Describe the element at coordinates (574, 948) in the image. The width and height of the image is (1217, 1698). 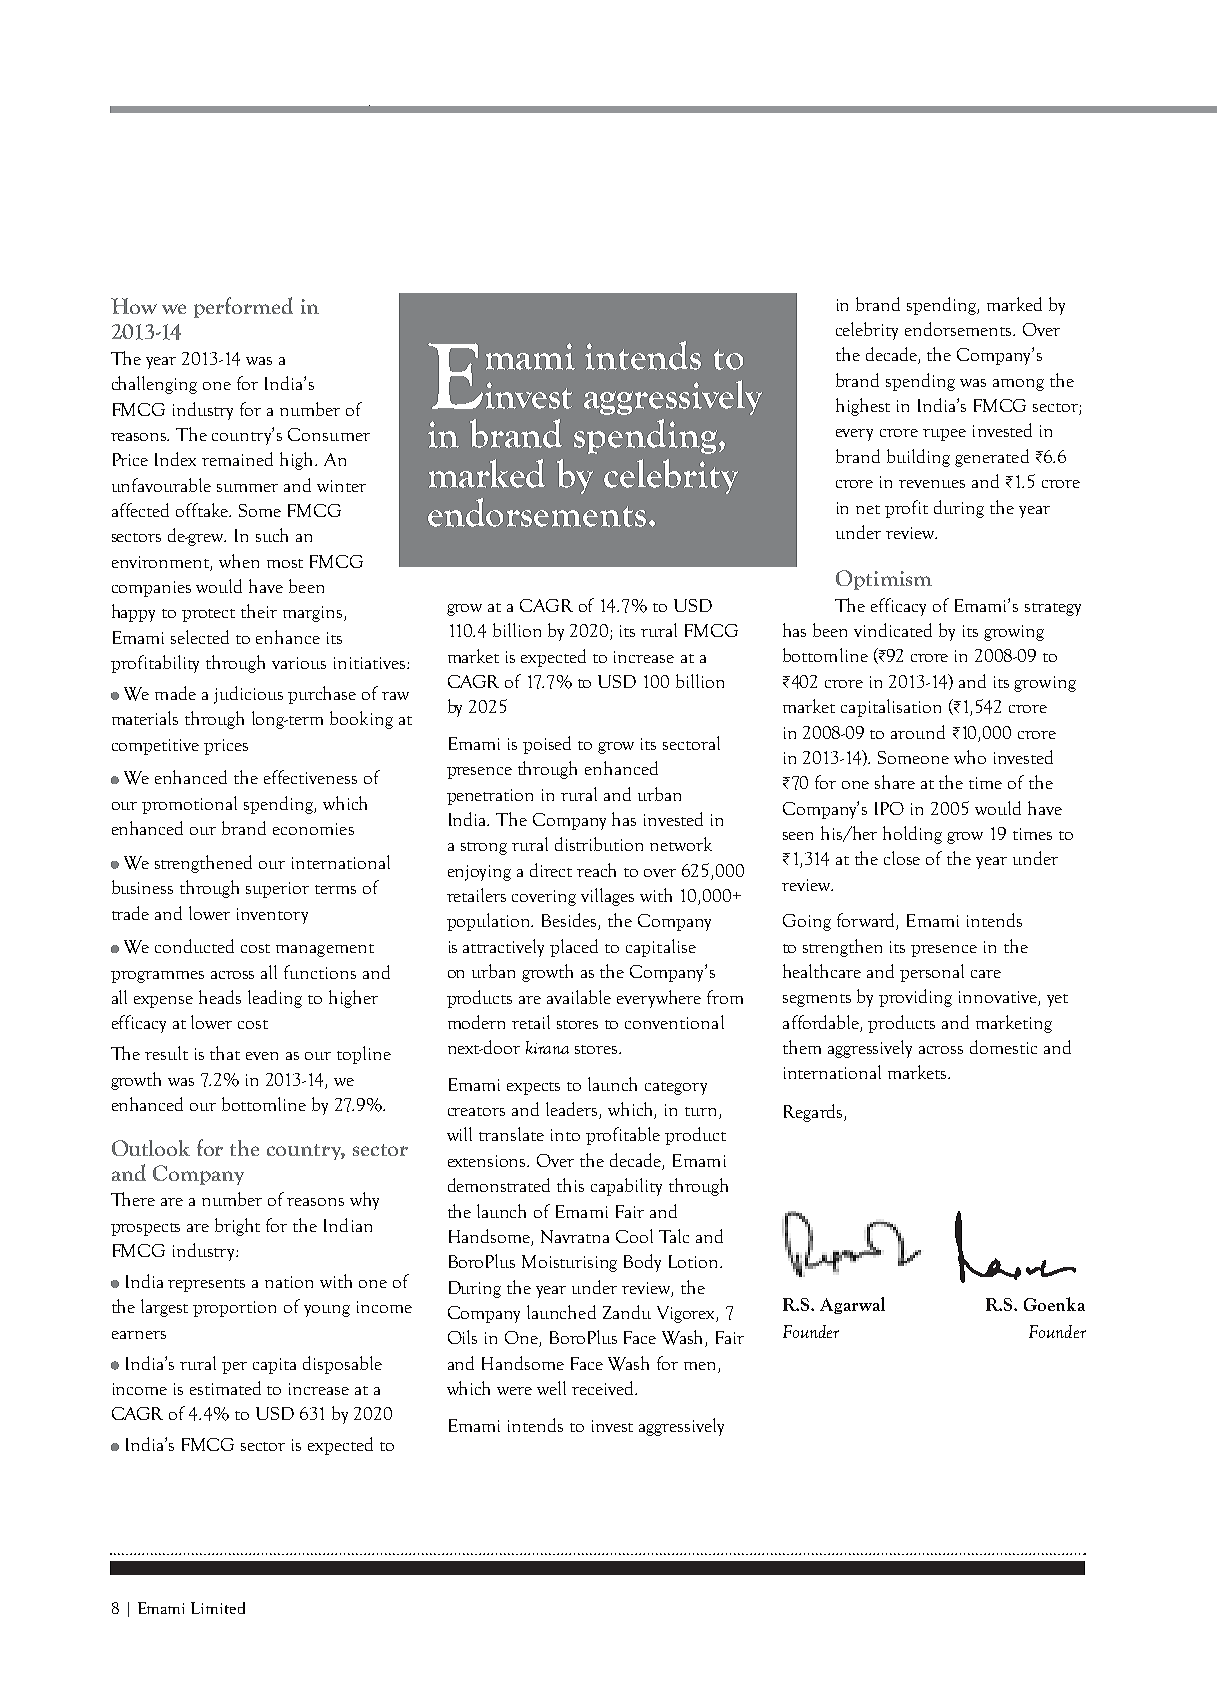
I see `placed` at that location.
